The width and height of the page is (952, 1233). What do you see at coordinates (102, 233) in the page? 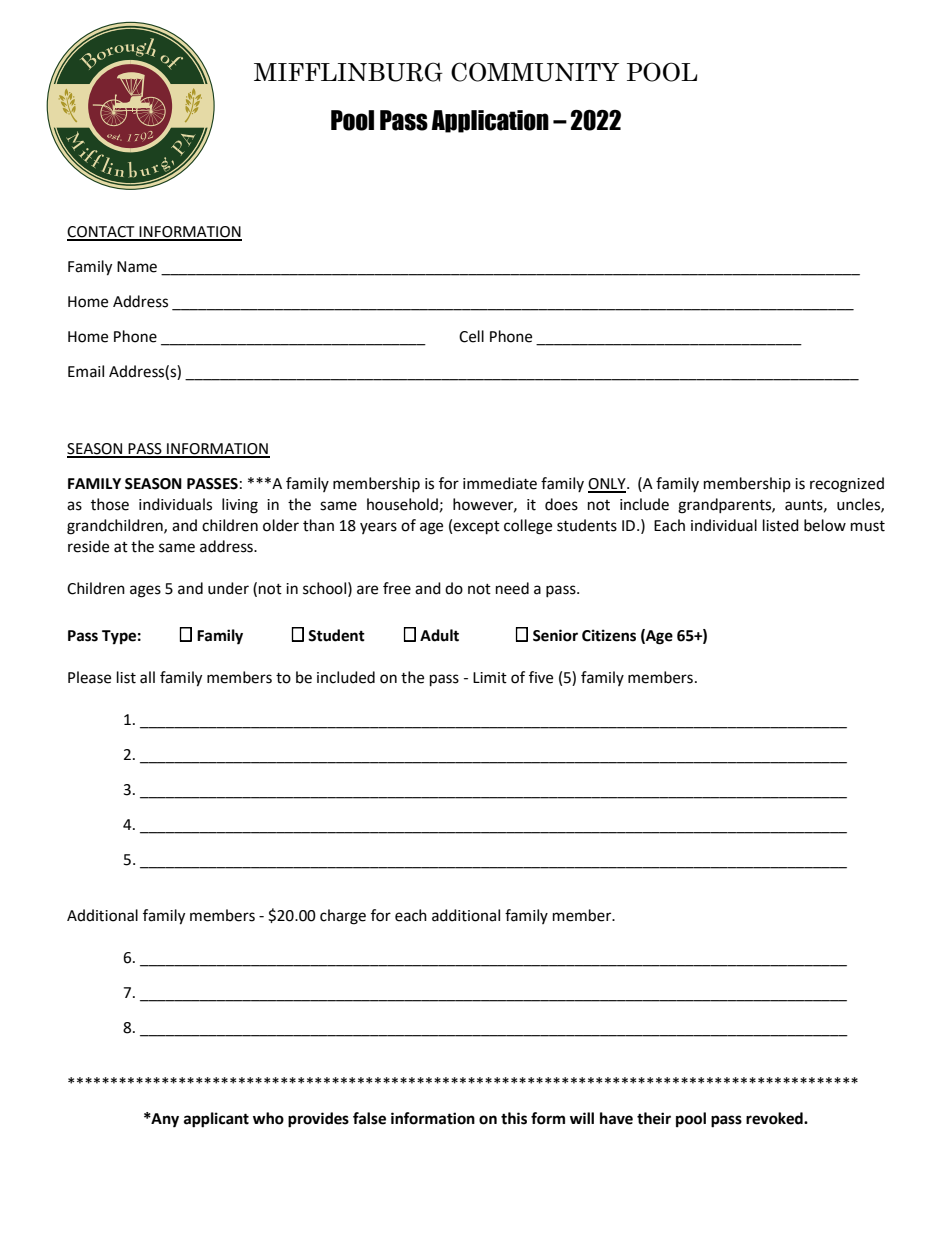
I see `CONTACT` at bounding box center [102, 233].
